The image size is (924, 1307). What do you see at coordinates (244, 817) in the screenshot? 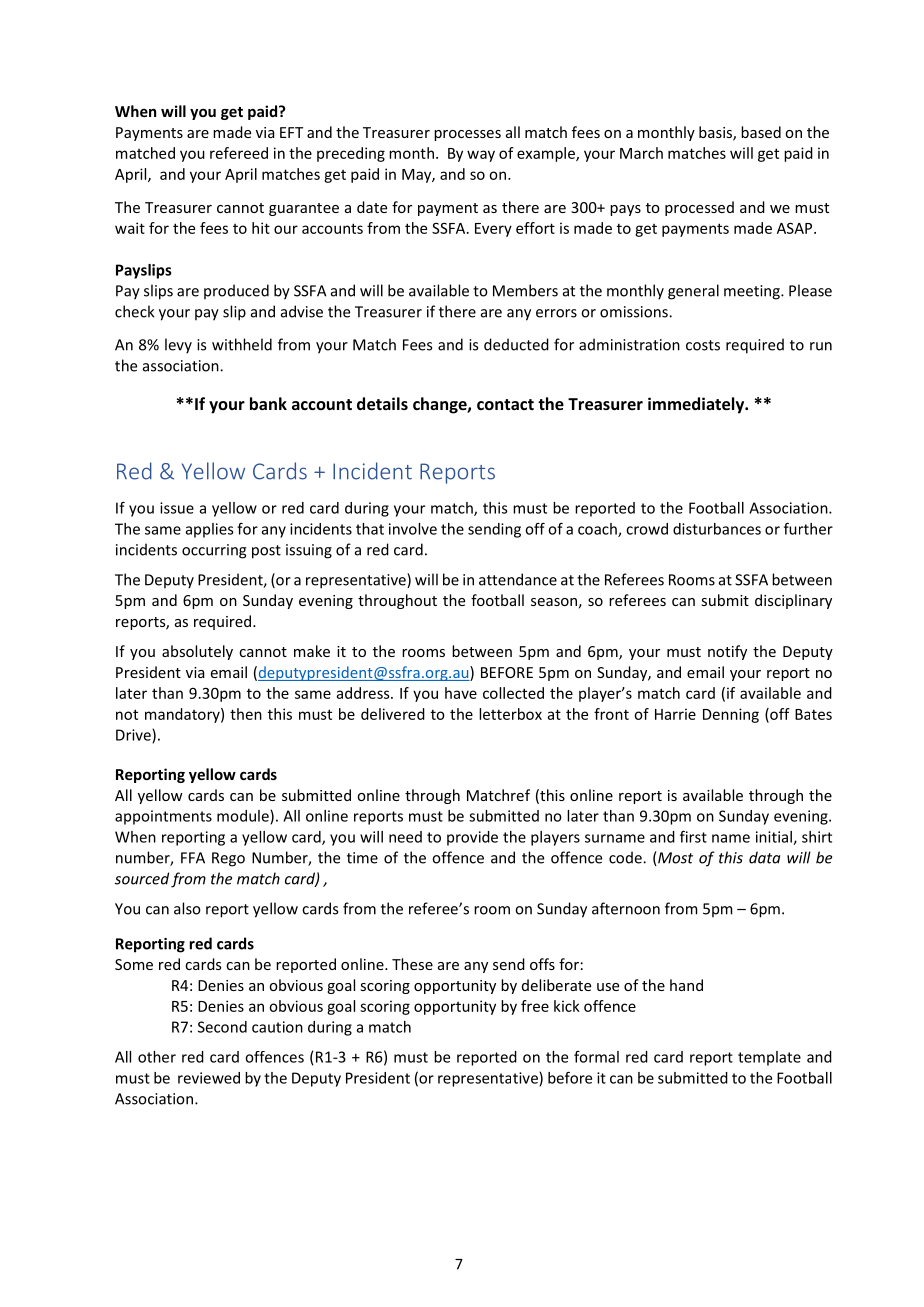
I see `module` at bounding box center [244, 817].
